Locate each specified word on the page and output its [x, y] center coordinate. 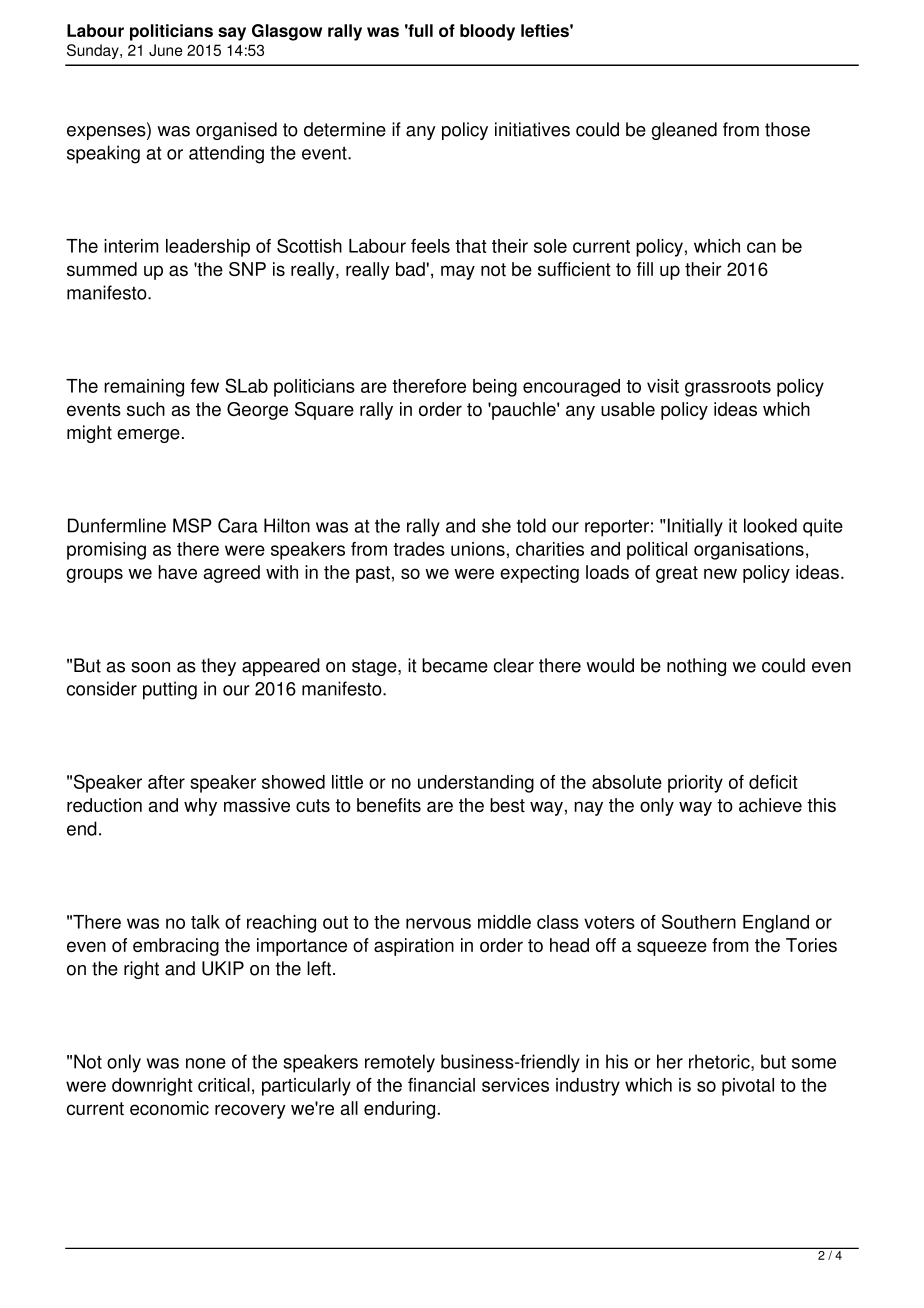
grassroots [728, 388]
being [495, 388]
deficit [773, 782]
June [166, 50]
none [206, 1063]
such [146, 409]
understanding [476, 784]
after [166, 782]
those [787, 129]
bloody [487, 32]
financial [441, 1085]
